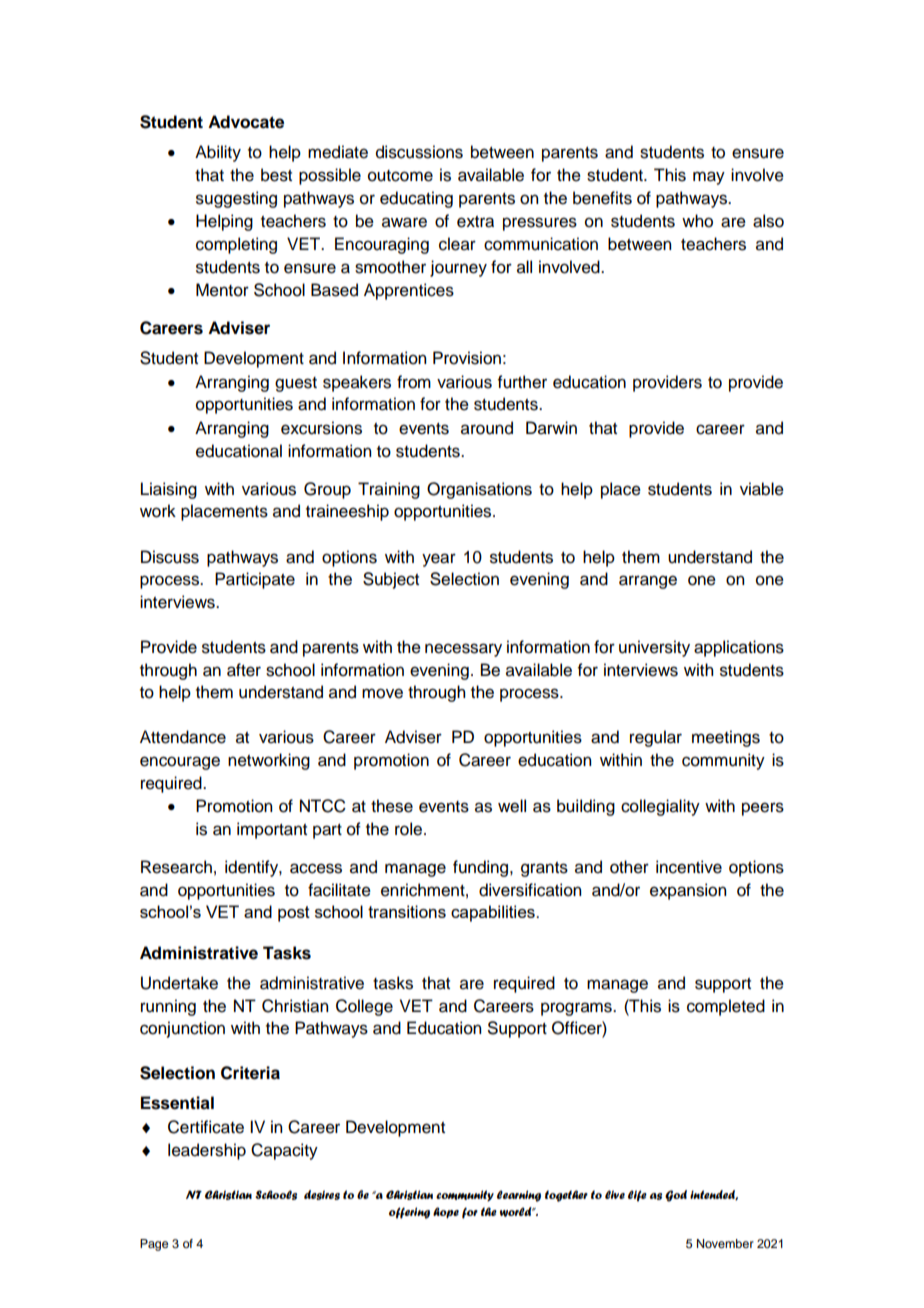 Image resolution: width=924 pixels, height=1308 pixels. What do you see at coordinates (218, 153) in the document?
I see `Ability` at bounding box center [218, 153].
